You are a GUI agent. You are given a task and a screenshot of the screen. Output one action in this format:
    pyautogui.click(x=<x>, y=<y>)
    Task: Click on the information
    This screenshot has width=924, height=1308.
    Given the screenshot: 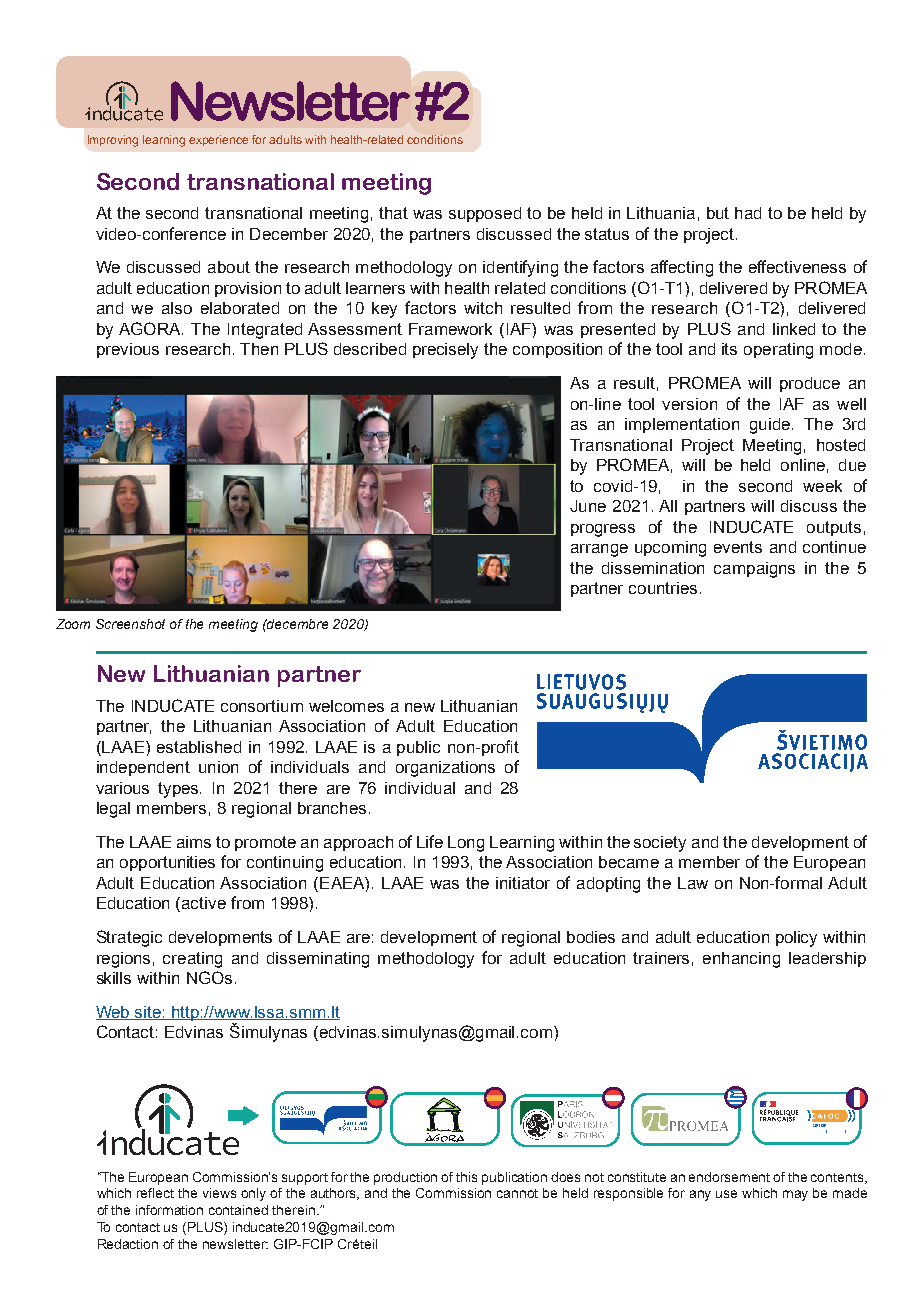 What is the action you would take?
    pyautogui.click(x=169, y=1210)
